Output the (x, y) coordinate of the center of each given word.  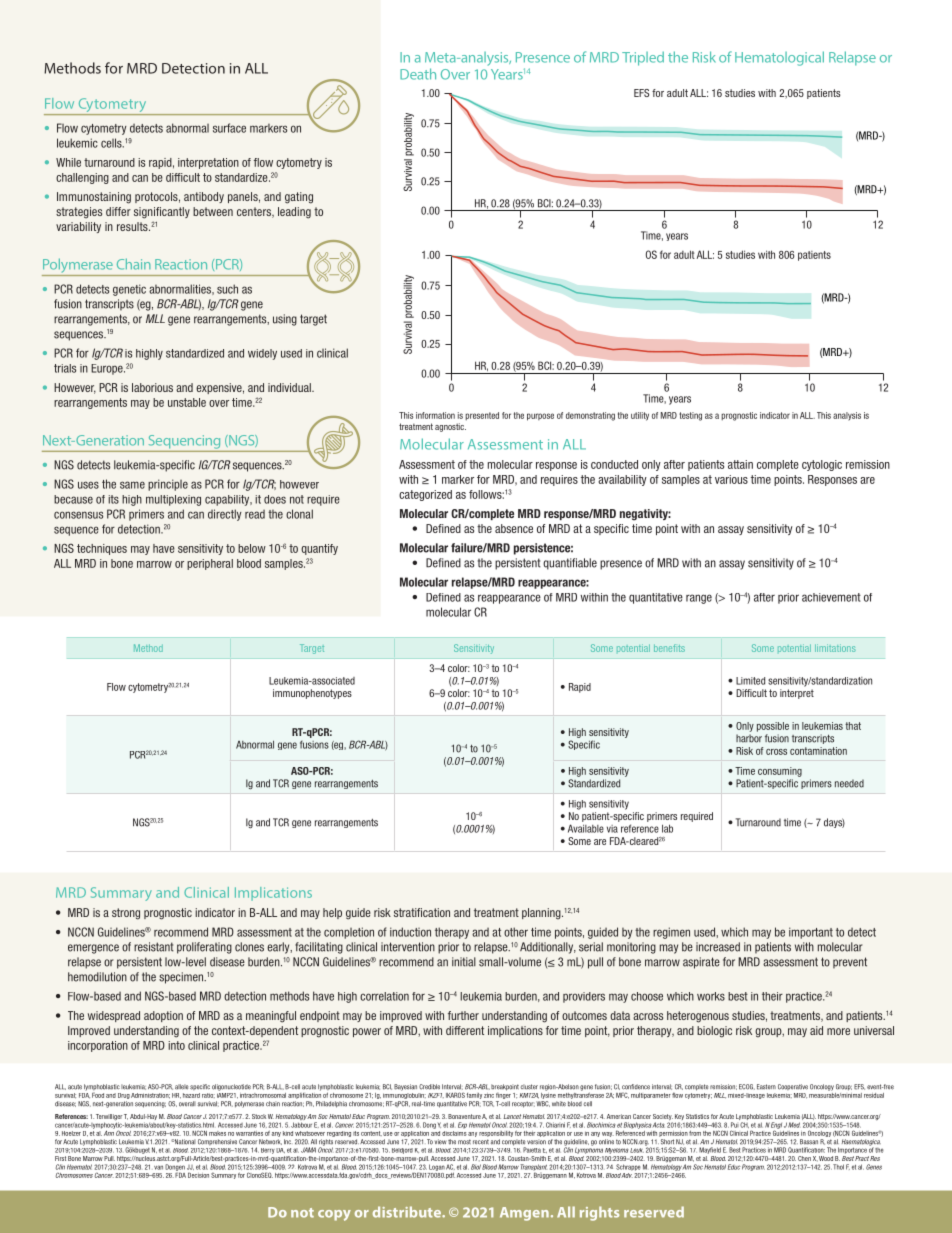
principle (168, 485)
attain (740, 464)
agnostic (450, 427)
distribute (408, 1212)
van (158, 1167)
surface (229, 128)
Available (586, 828)
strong (126, 914)
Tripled (643, 58)
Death (418, 74)
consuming (780, 772)
